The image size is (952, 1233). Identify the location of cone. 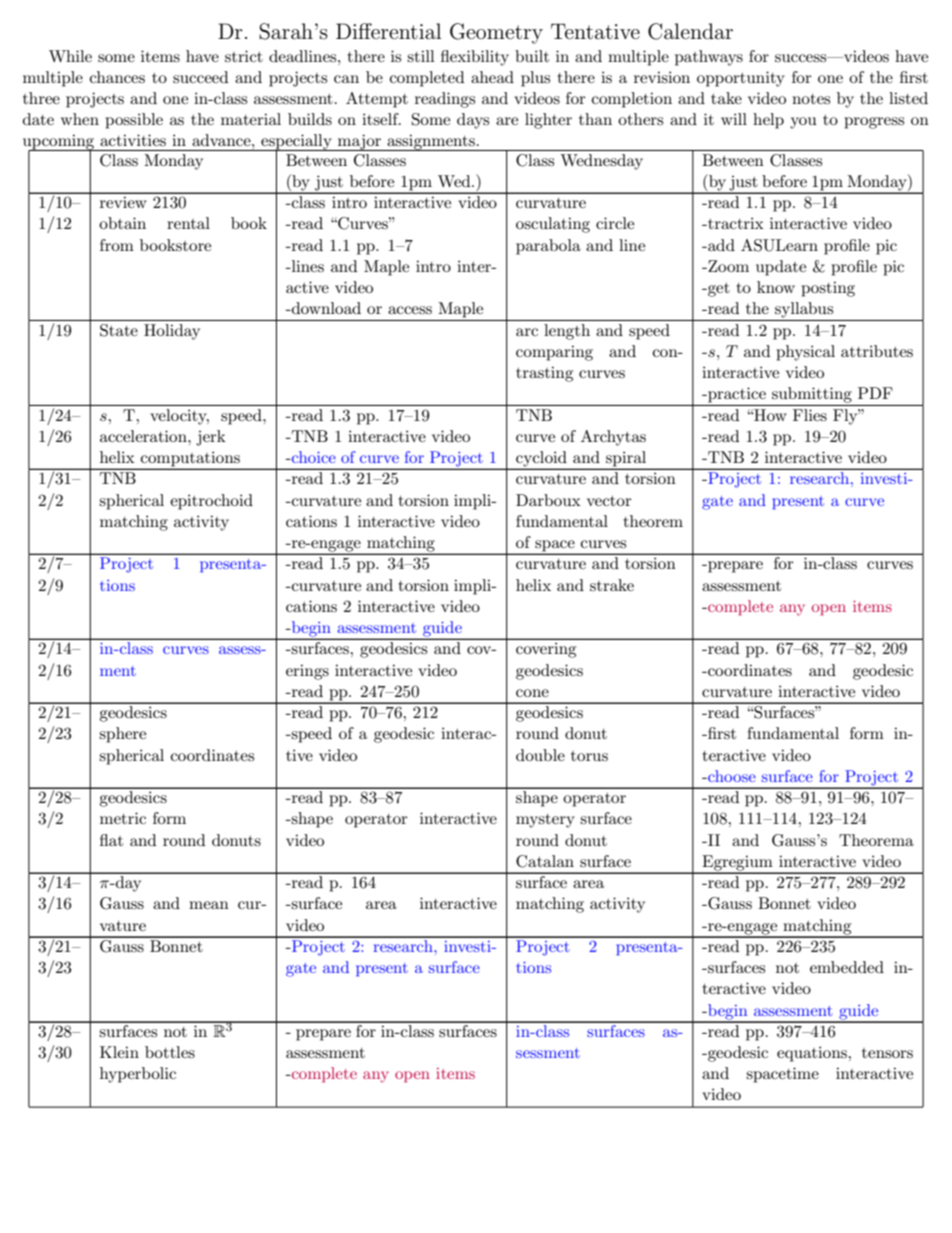
(532, 693).
